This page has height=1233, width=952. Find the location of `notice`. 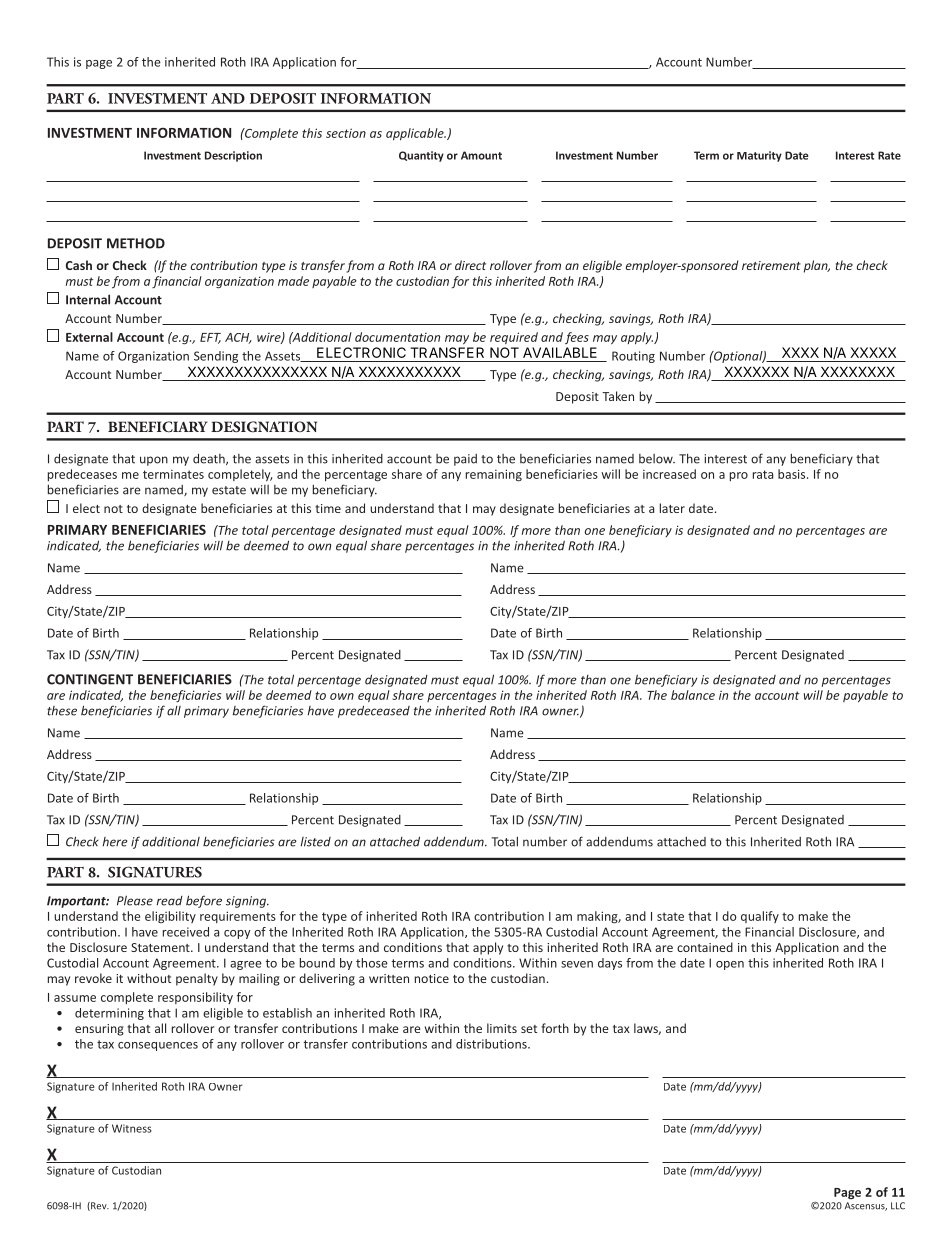

notice is located at coordinates (432, 978).
